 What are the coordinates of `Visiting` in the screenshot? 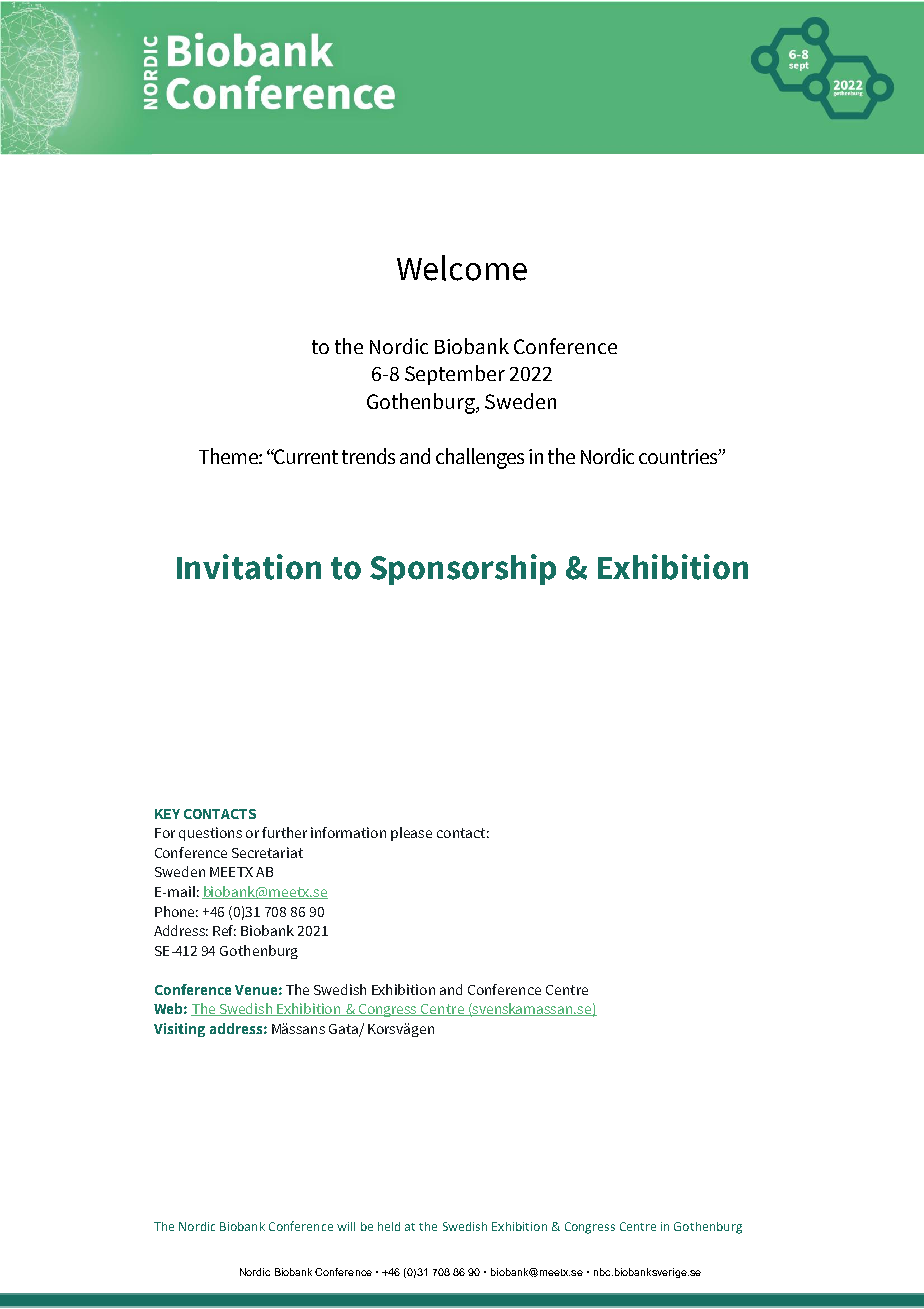 It's located at (179, 1030).
